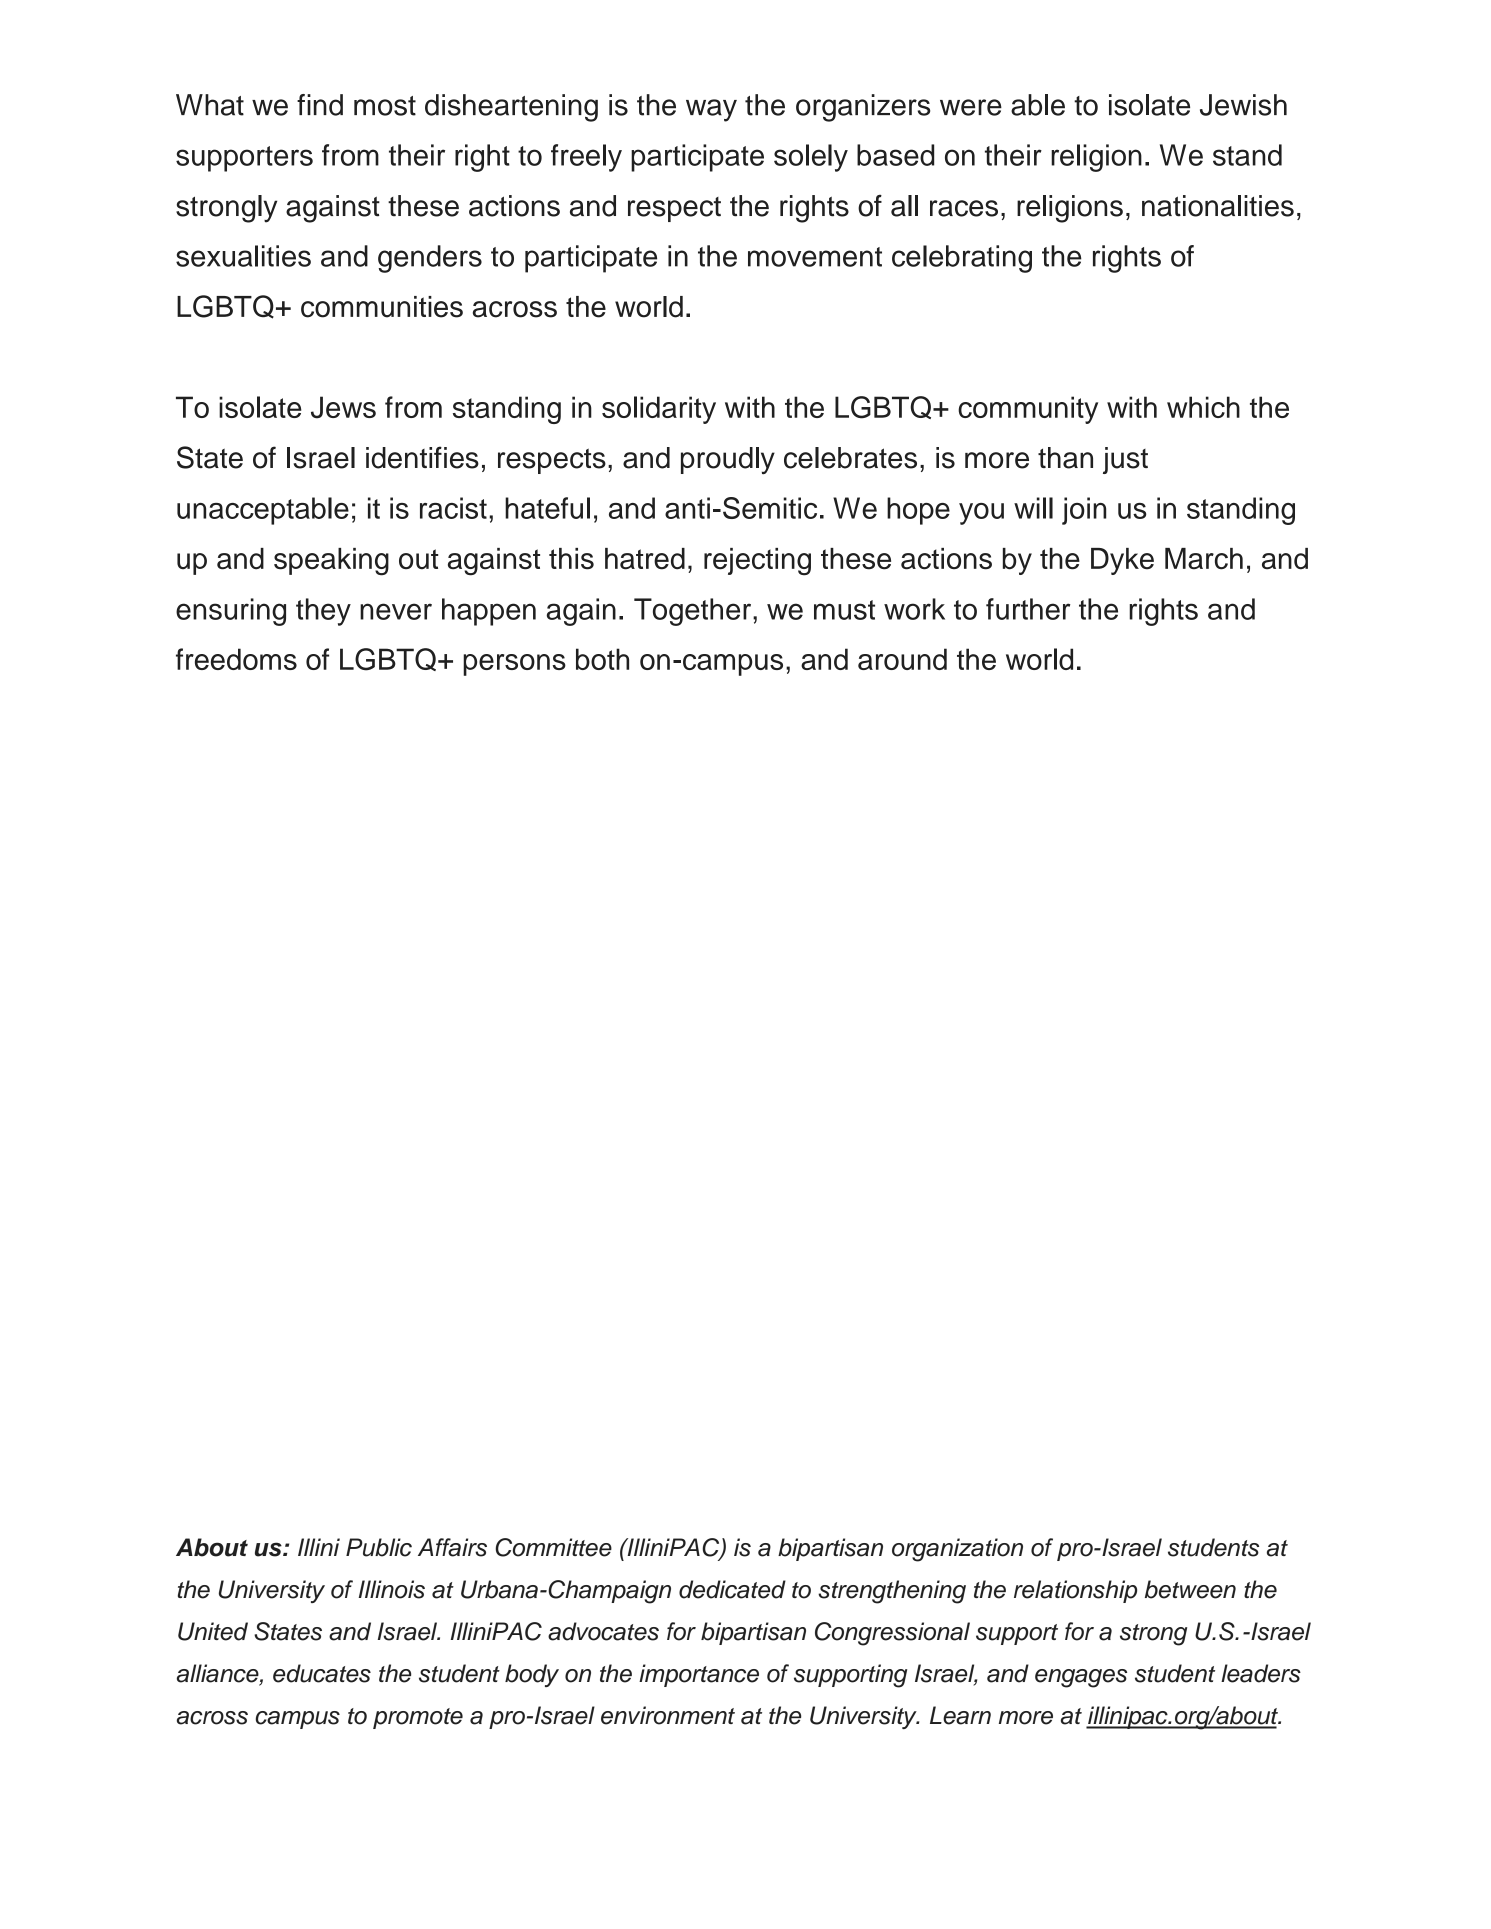 Image resolution: width=1491 pixels, height=1929 pixels. Describe the element at coordinates (379, 1547) in the page. I see `Public` at that location.
